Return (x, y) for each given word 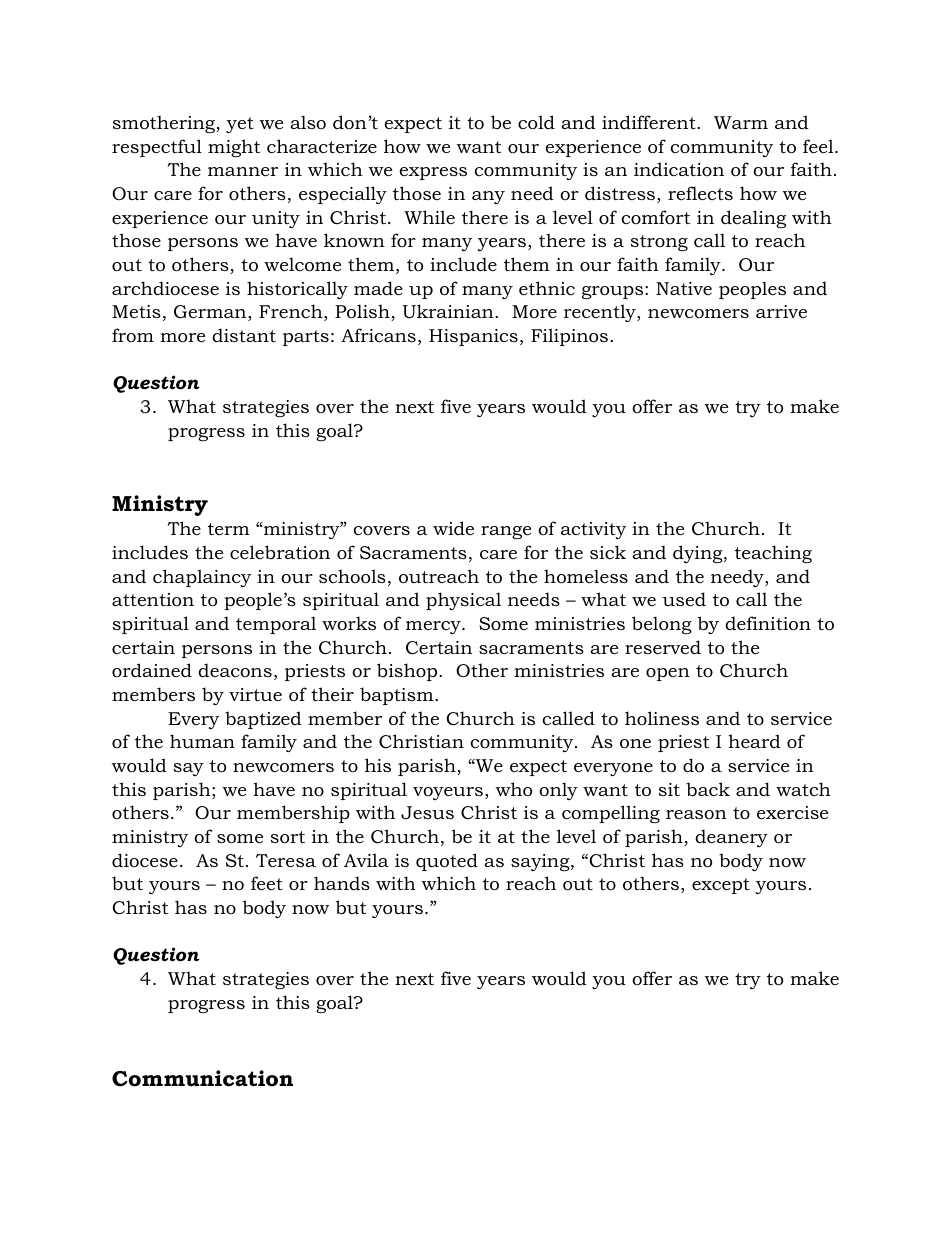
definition (768, 623)
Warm (741, 122)
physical (463, 601)
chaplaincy (202, 578)
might (234, 148)
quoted (447, 862)
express (433, 173)
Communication (202, 1078)
